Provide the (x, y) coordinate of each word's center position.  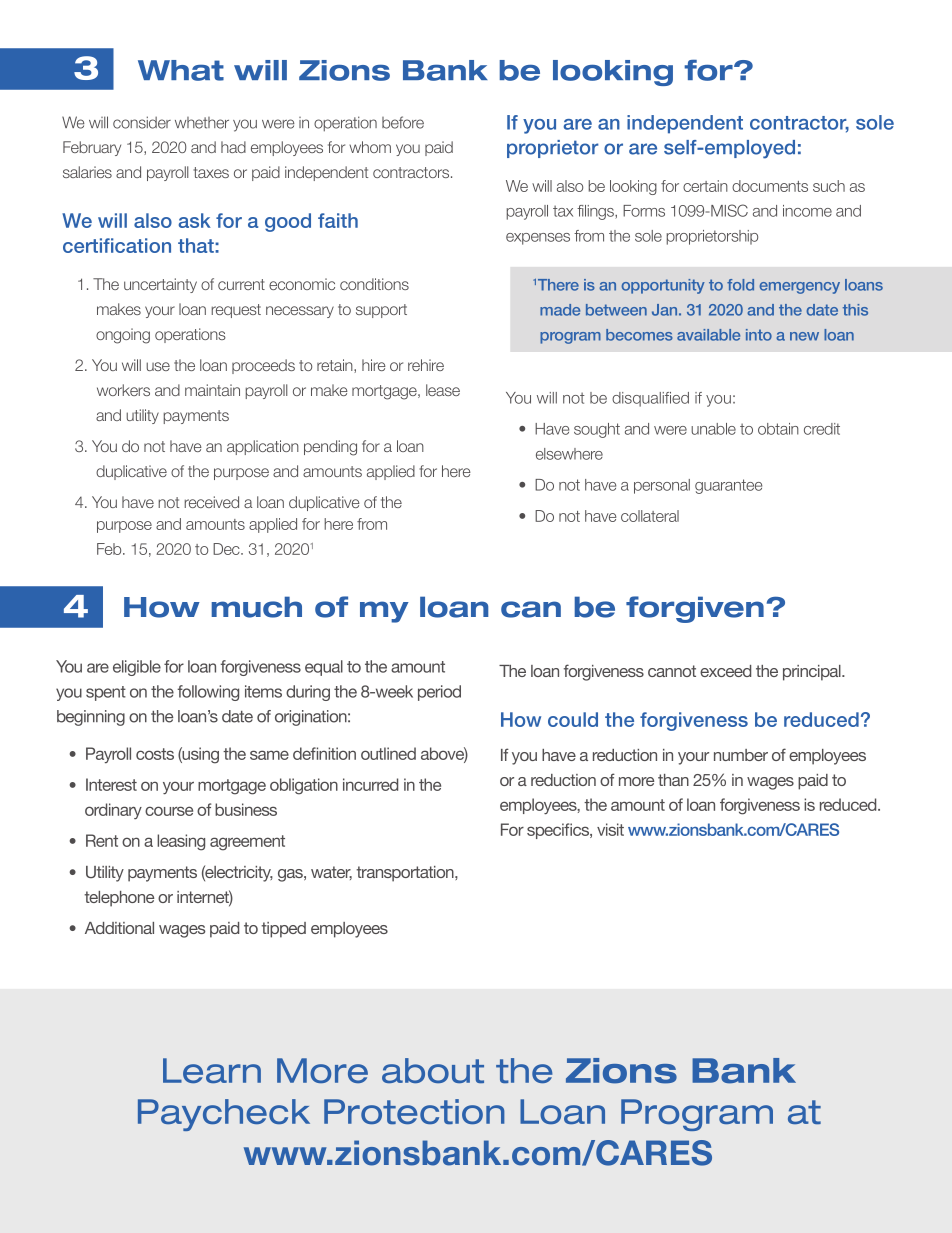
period (439, 693)
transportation (406, 874)
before (403, 122)
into (759, 335)
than (673, 780)
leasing (181, 842)
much (257, 607)
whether (202, 123)
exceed (725, 671)
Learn (212, 1070)
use (158, 366)
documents (770, 186)
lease (443, 390)
